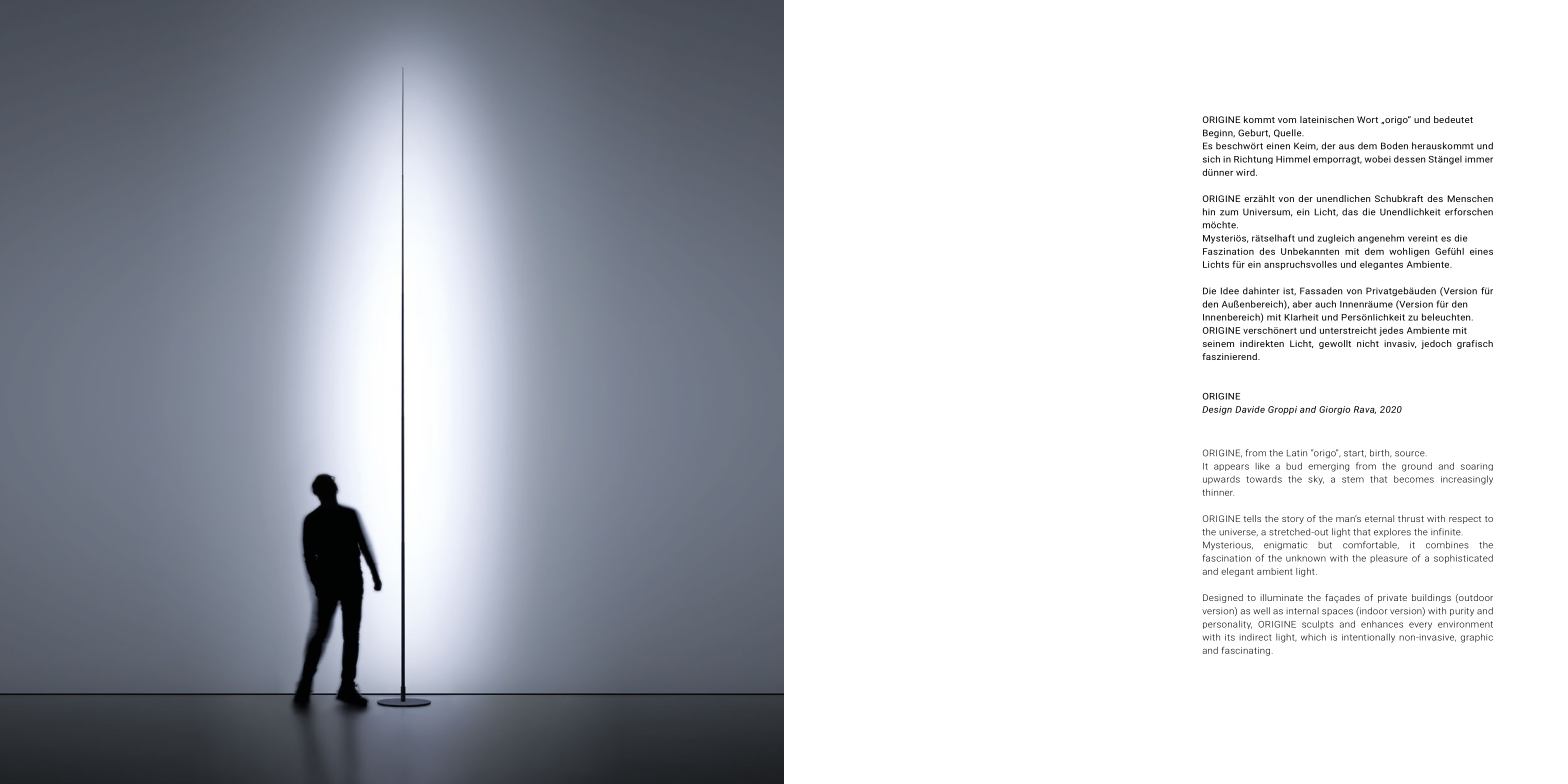 This screenshot has height=784, width=1568. Describe the element at coordinates (1367, 119) in the screenshot. I see `Wort` at that location.
